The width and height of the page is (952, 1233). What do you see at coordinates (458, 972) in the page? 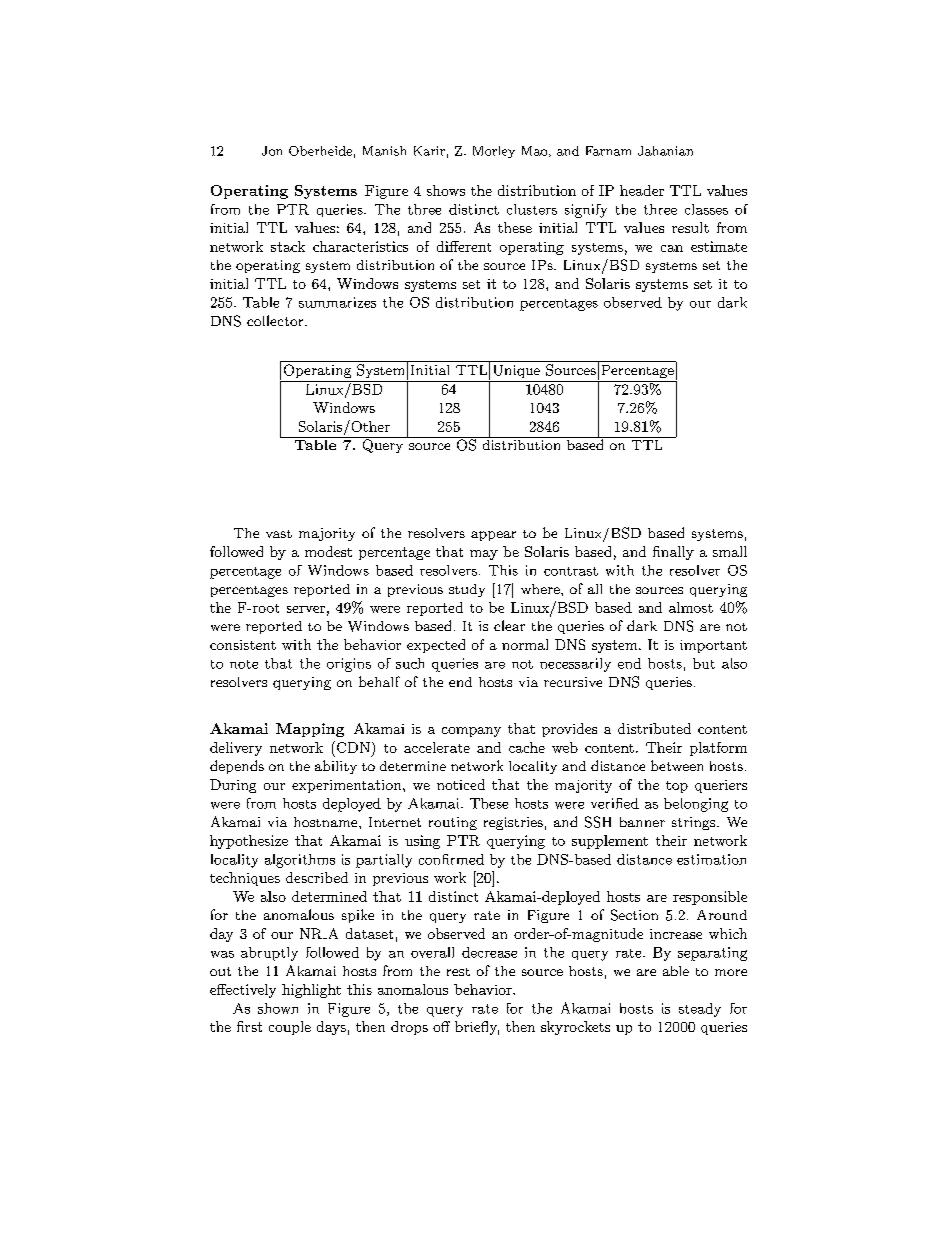
I see `rest` at bounding box center [458, 972].
